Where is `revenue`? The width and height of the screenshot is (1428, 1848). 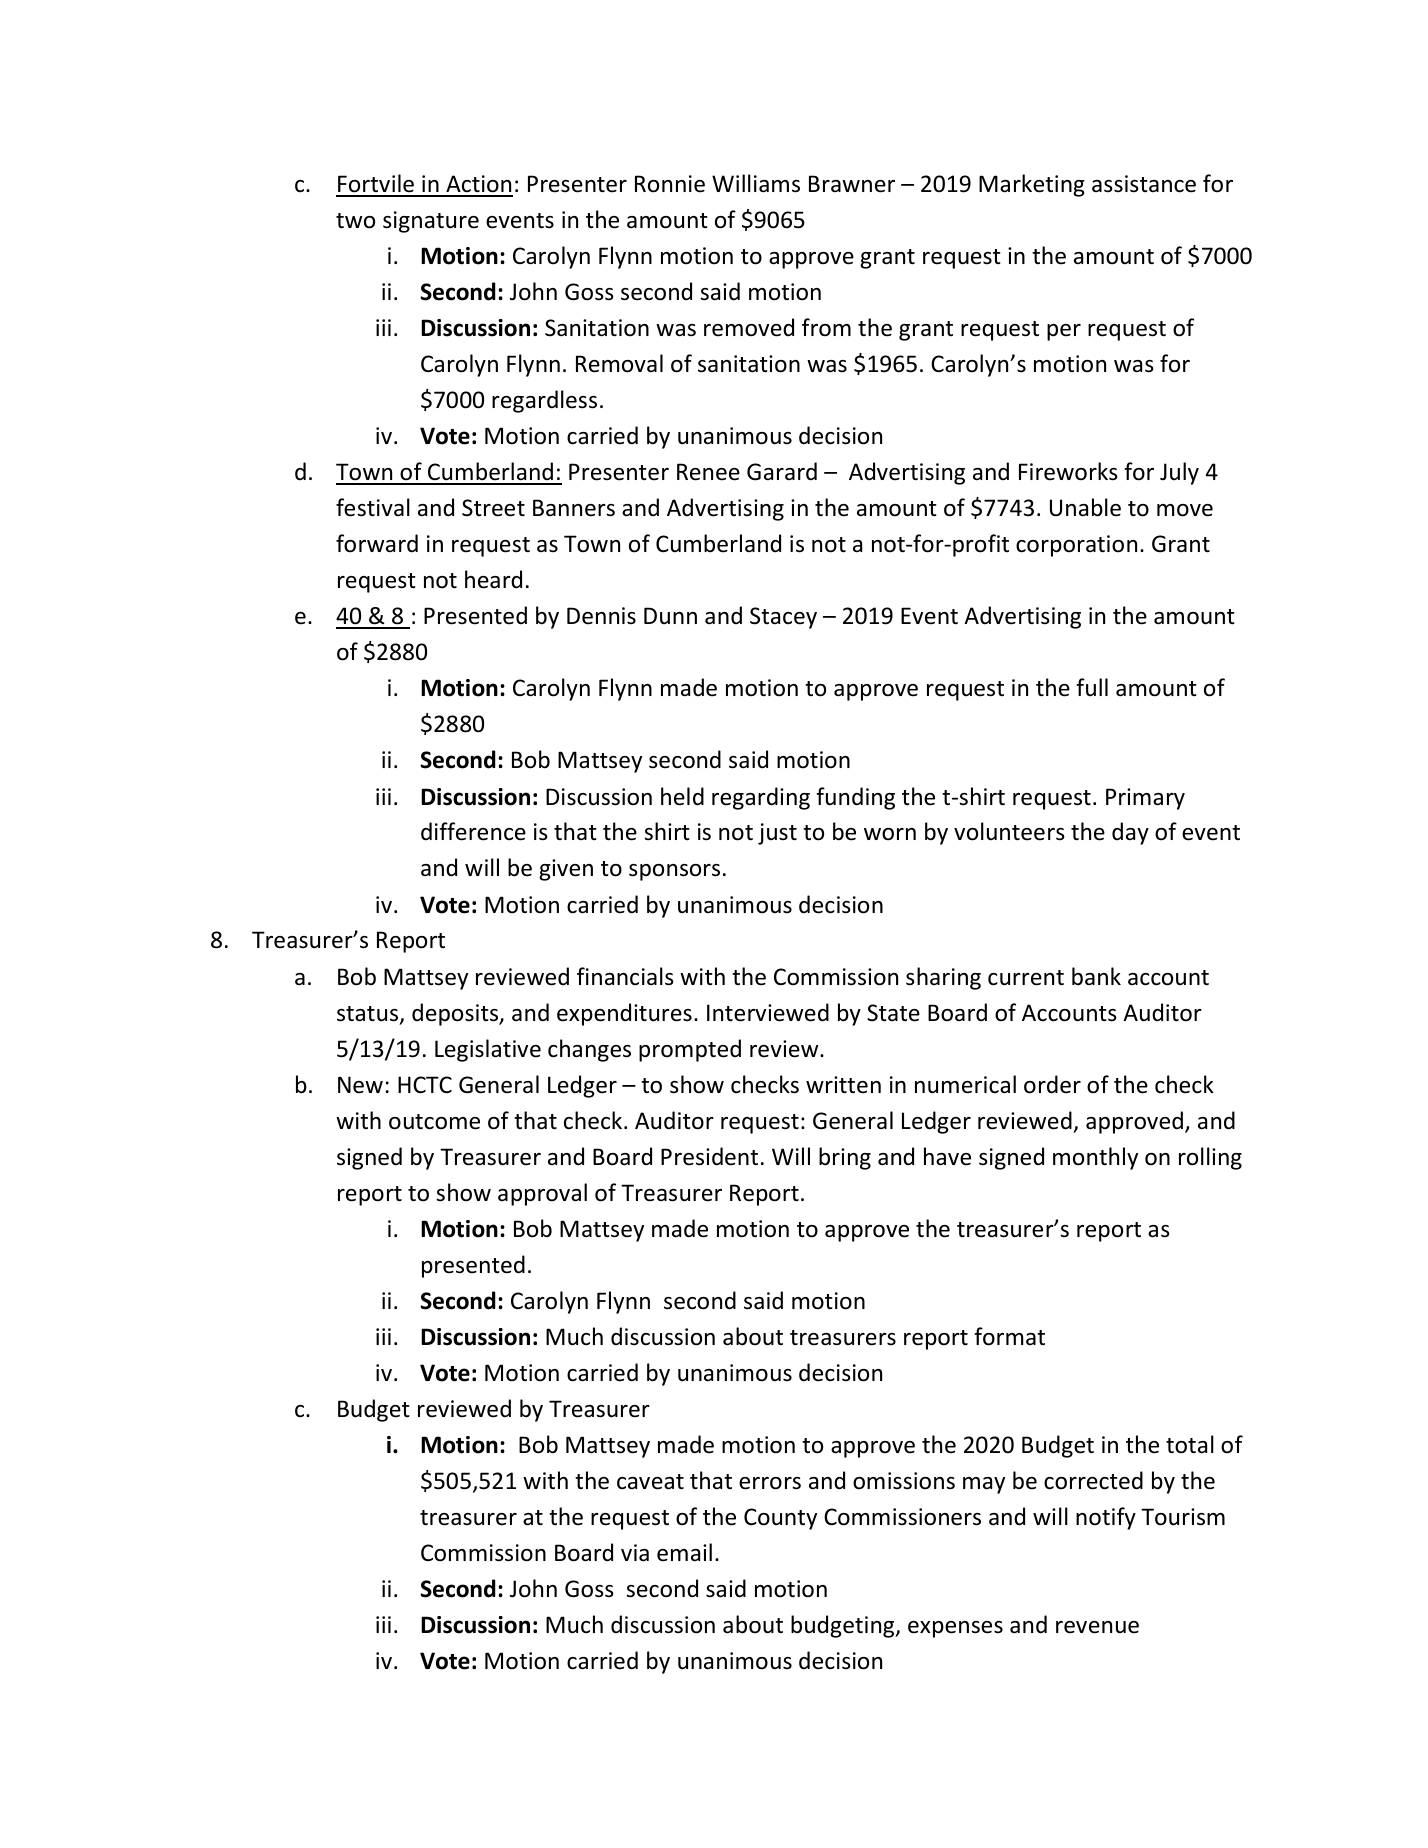 revenue is located at coordinates (1097, 1627).
